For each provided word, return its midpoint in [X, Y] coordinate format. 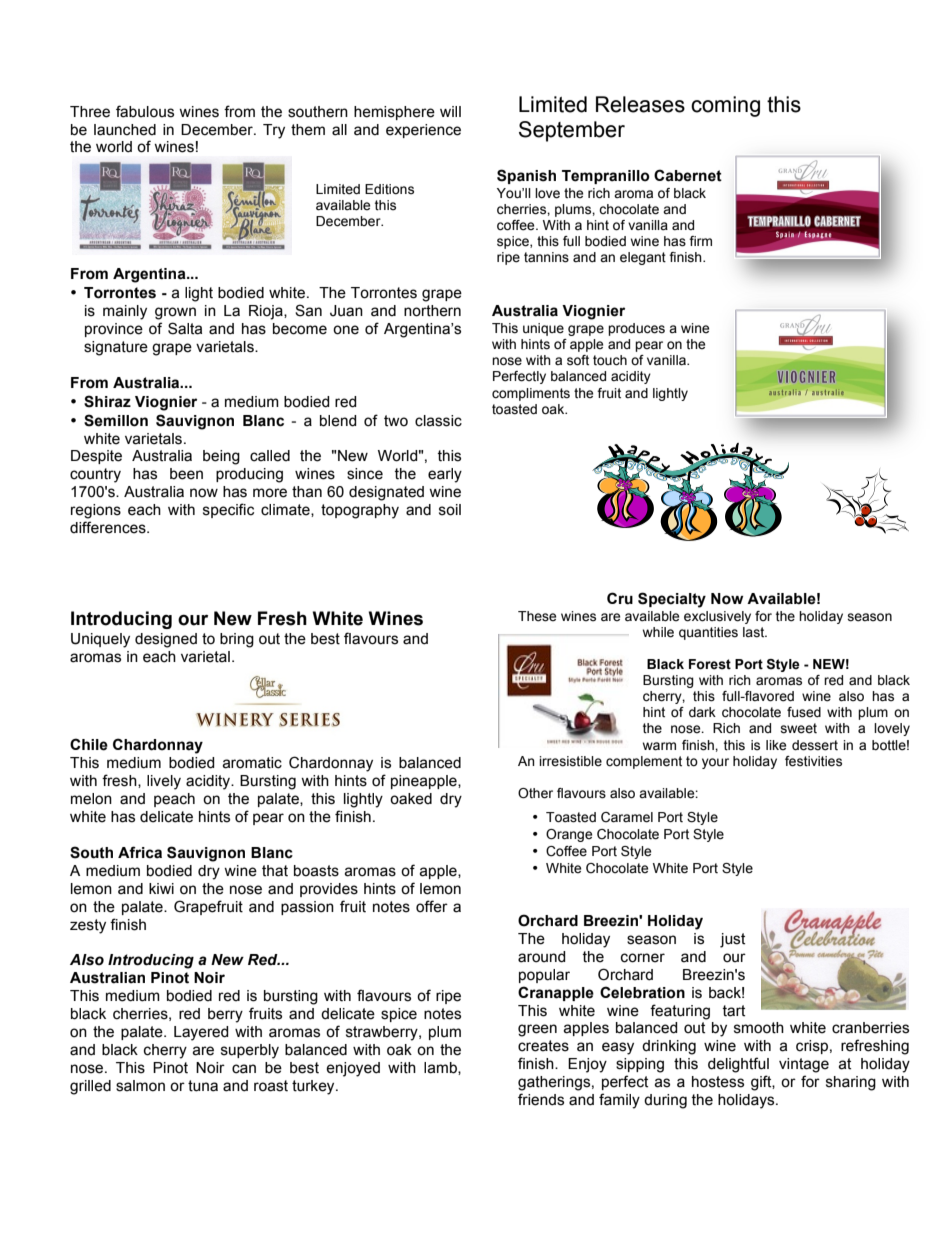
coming [725, 106]
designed [166, 640]
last [755, 632]
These [537, 616]
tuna [203, 1086]
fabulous [145, 111]
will [450, 111]
